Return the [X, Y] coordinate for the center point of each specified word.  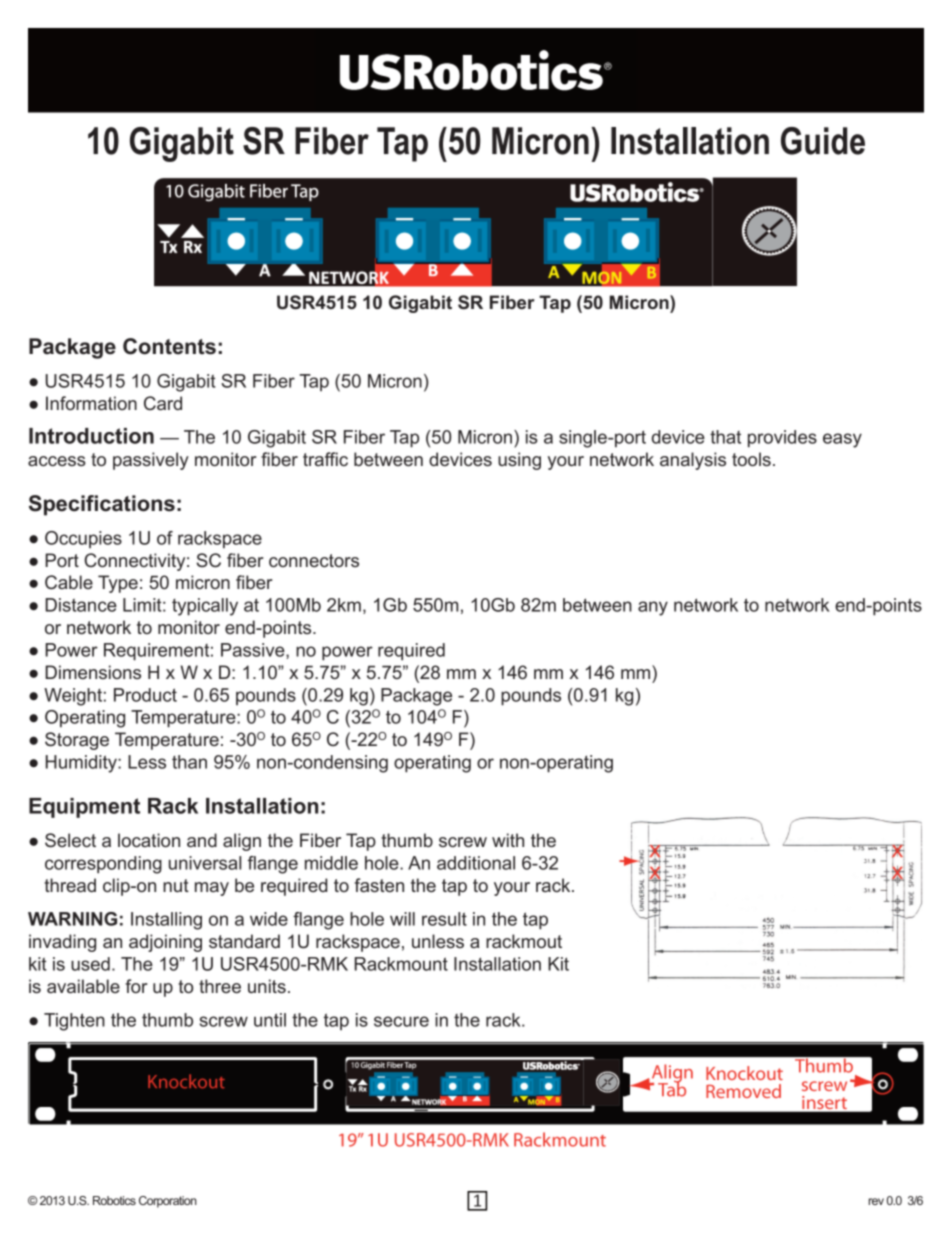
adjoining [165, 943]
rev [876, 1201]
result [444, 919]
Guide [823, 141]
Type [118, 584]
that [725, 437]
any [653, 608]
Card [163, 403]
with [508, 840]
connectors [314, 560]
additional [476, 863]
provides [782, 439]
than [189, 762]
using [519, 461]
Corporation [168, 1202]
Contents [169, 346]
